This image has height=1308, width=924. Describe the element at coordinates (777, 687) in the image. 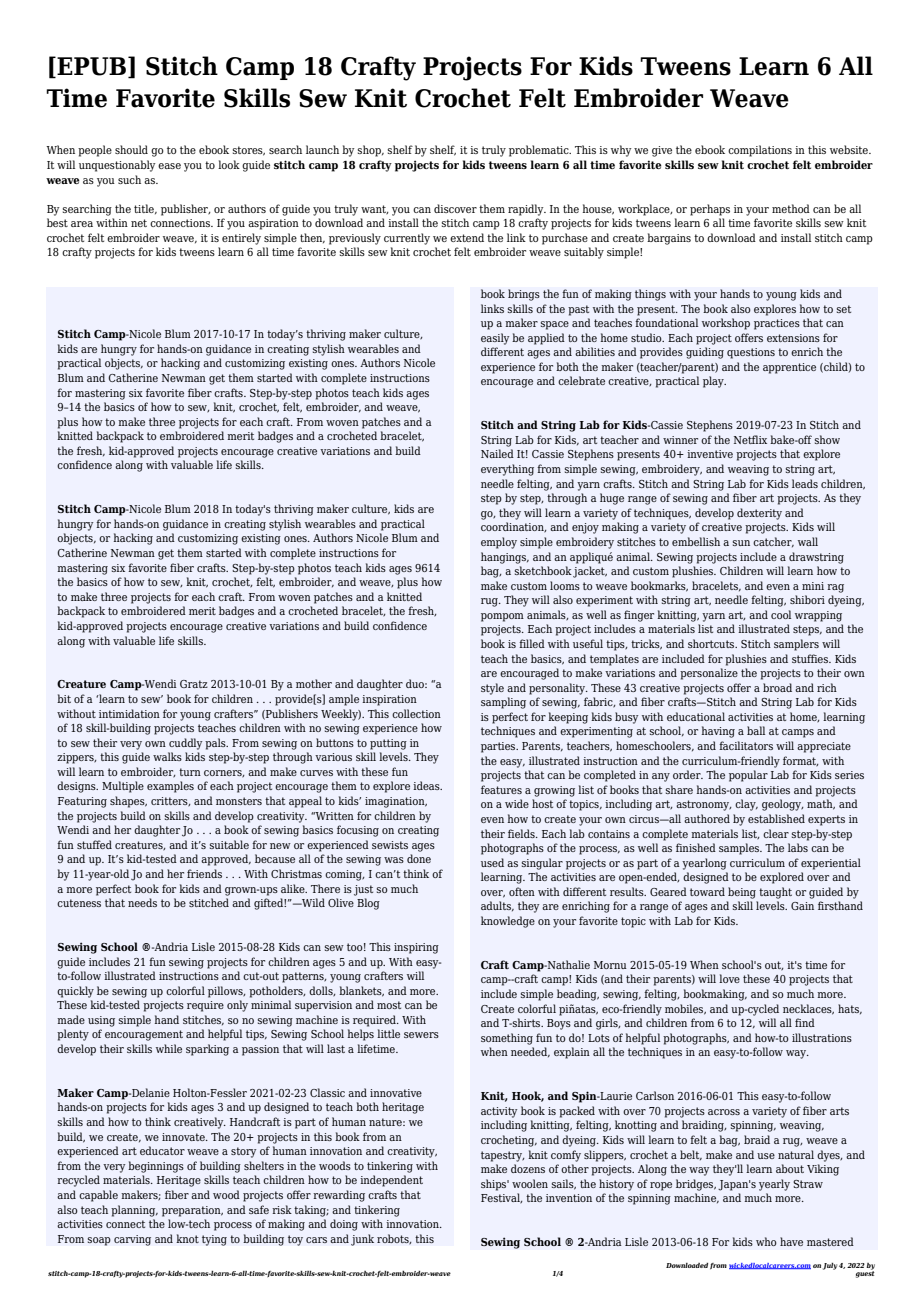

I see `broad` at that location.
